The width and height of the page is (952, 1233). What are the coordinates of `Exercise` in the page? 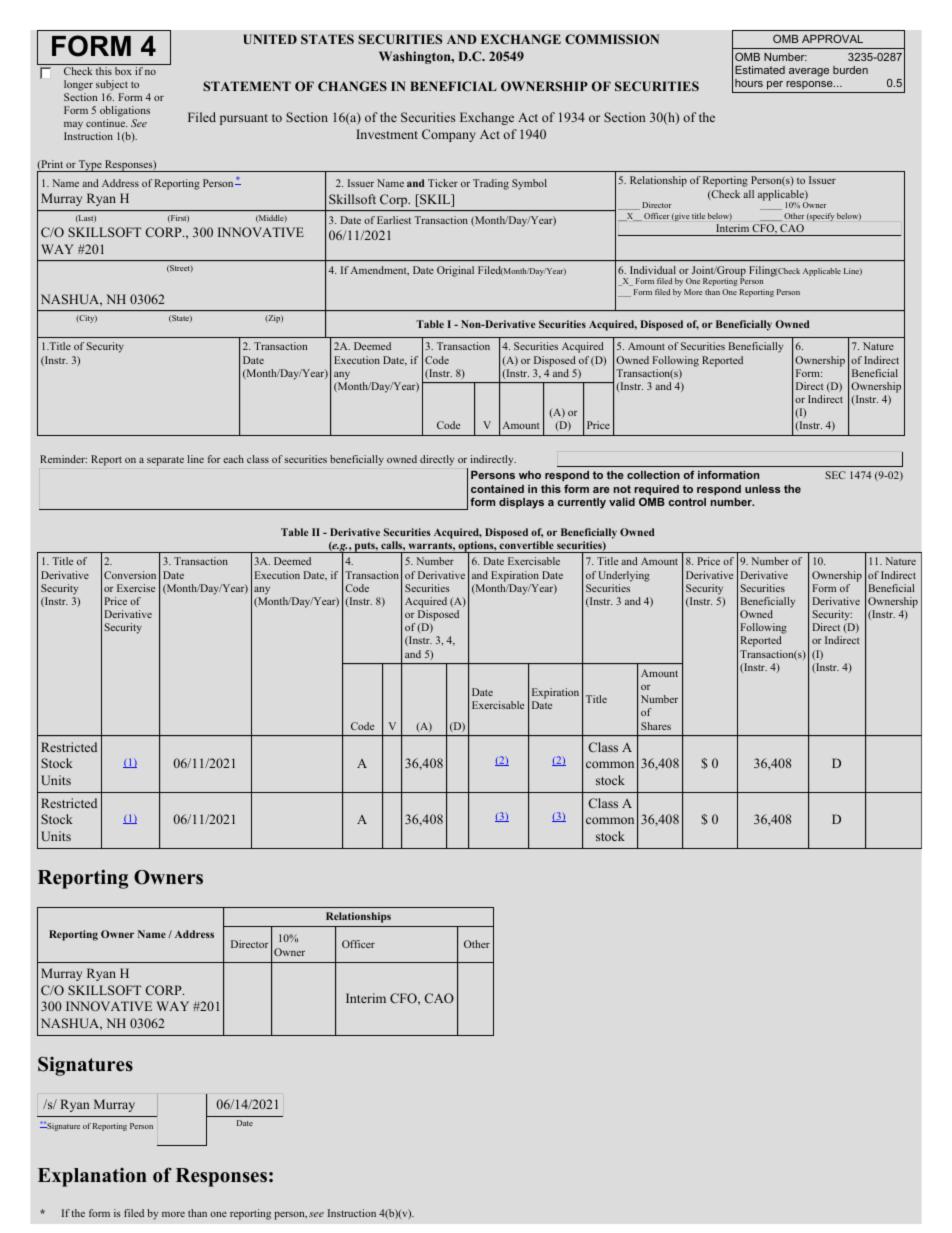 It's located at (136, 588).
